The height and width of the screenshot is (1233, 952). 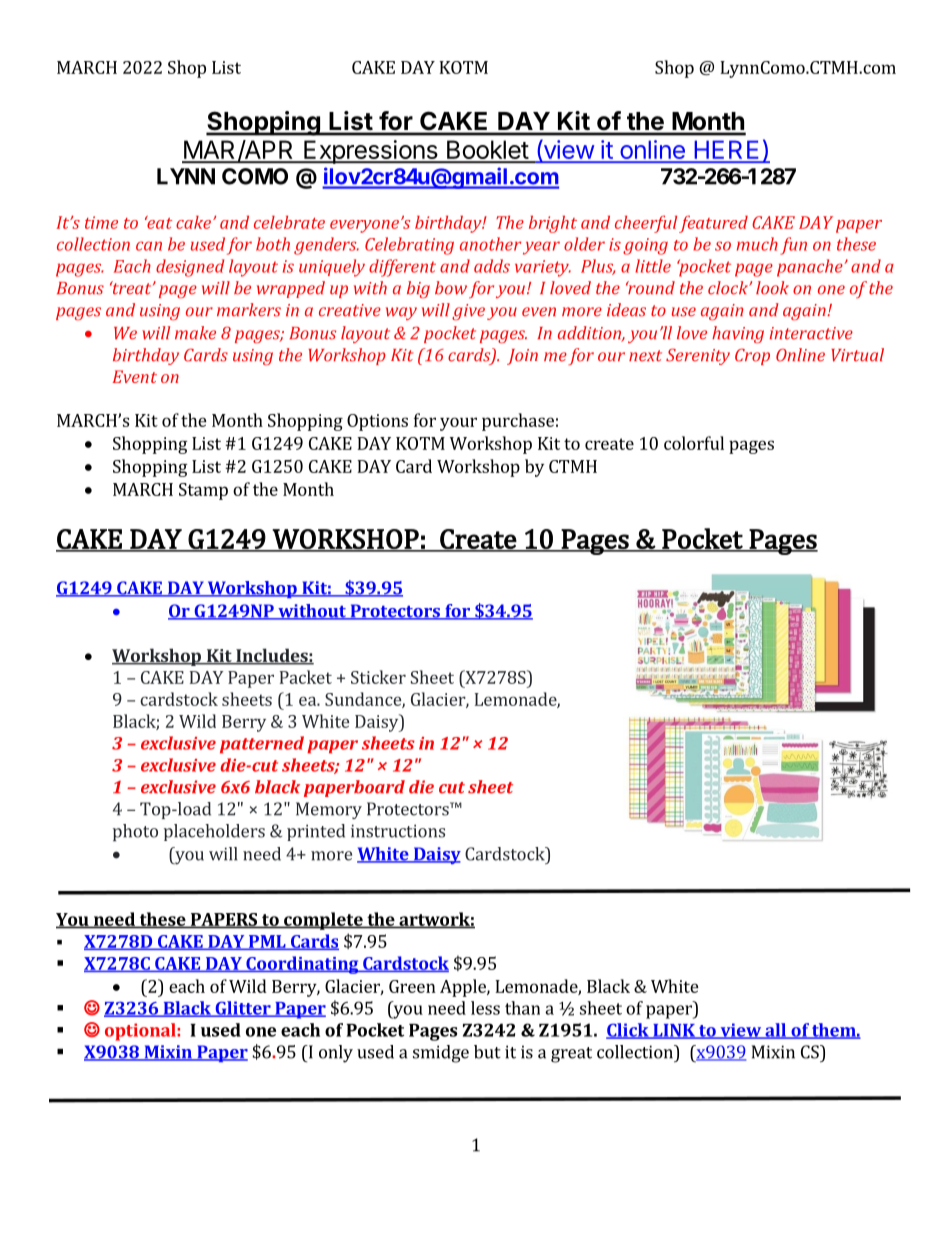 What do you see at coordinates (243, 1009) in the screenshot?
I see `Glitter` at bounding box center [243, 1009].
